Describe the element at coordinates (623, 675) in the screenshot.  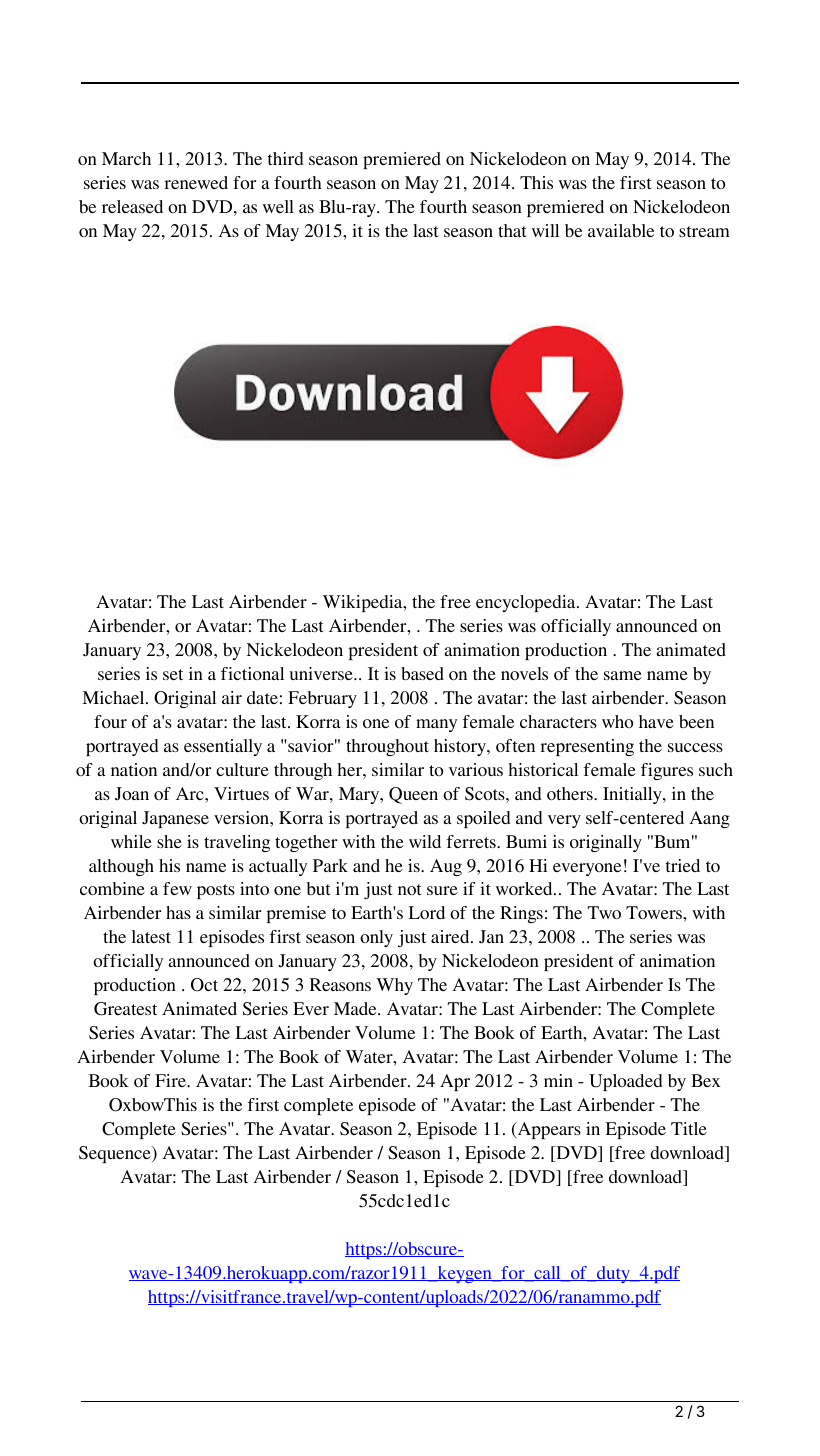
I see `same` at that location.
